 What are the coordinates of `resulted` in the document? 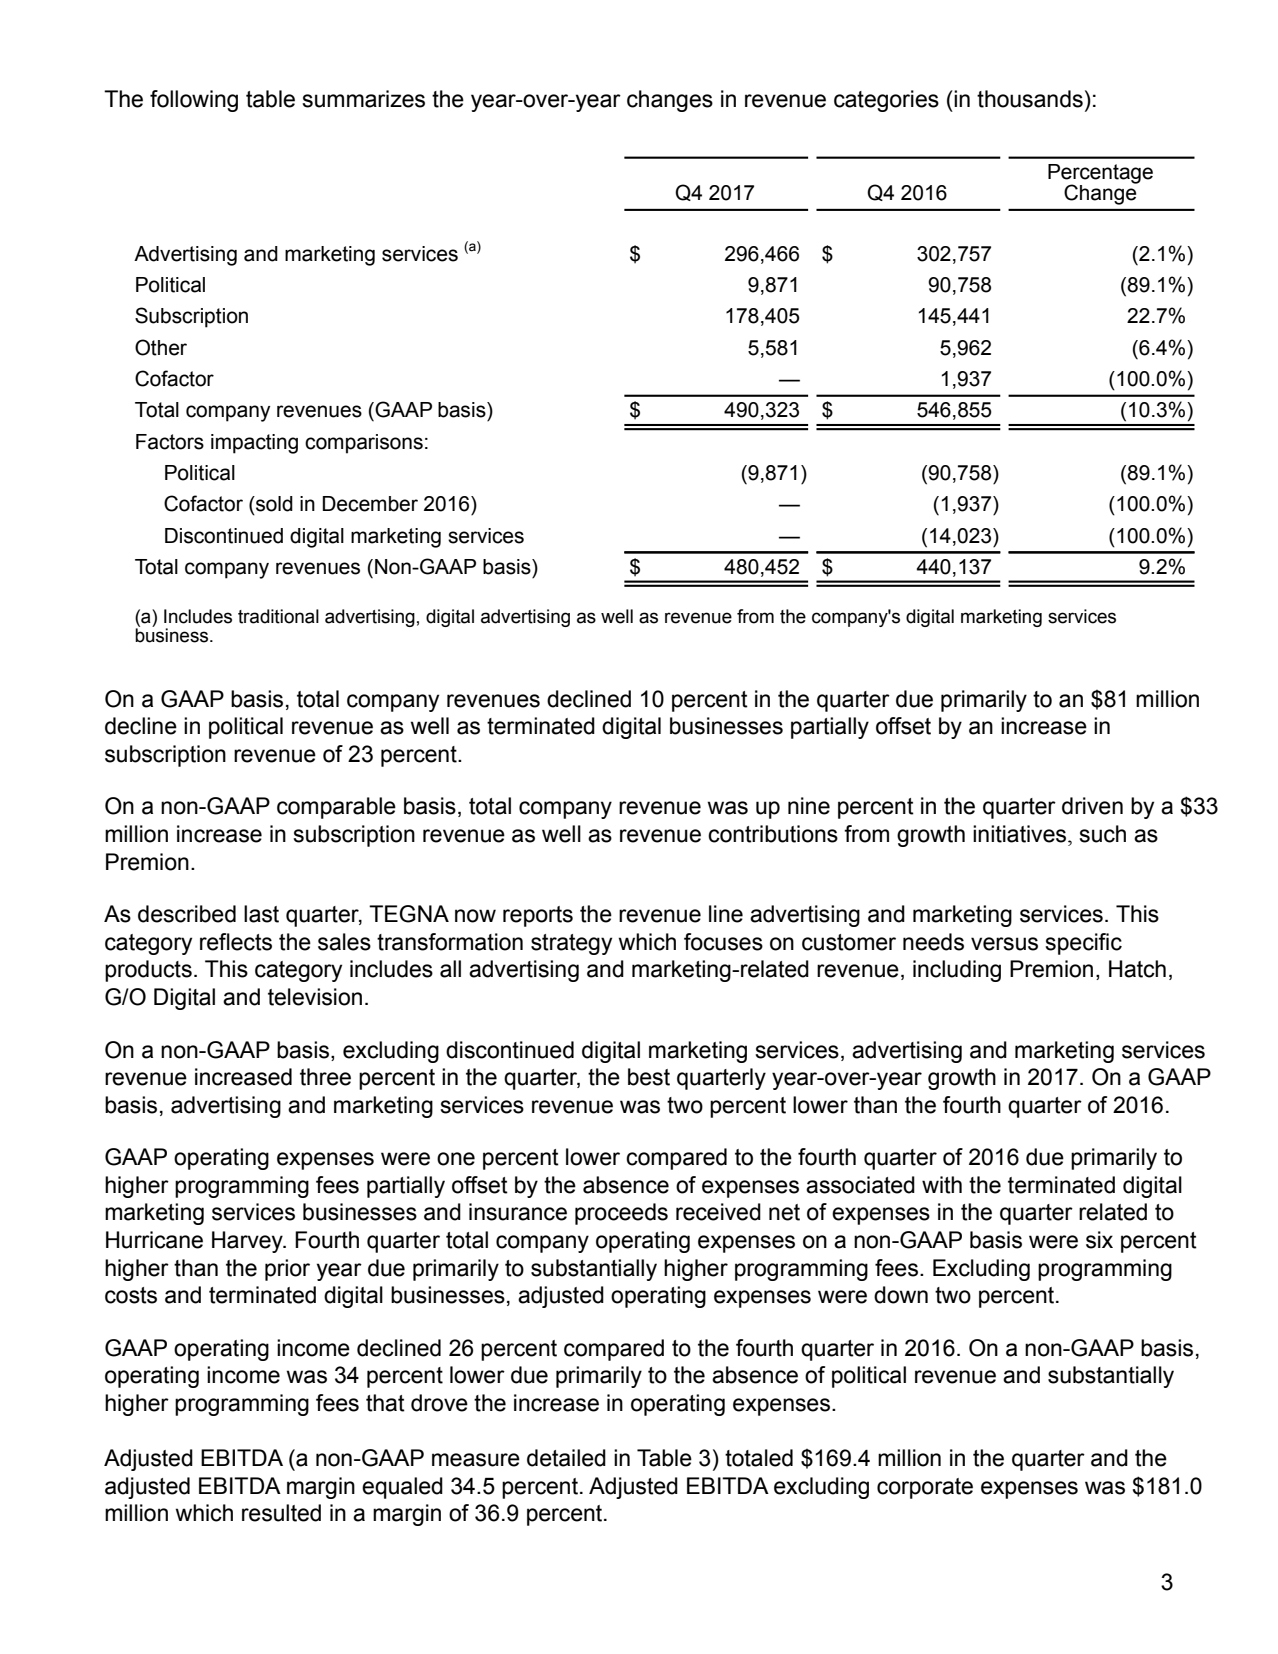 It's located at (281, 1513).
